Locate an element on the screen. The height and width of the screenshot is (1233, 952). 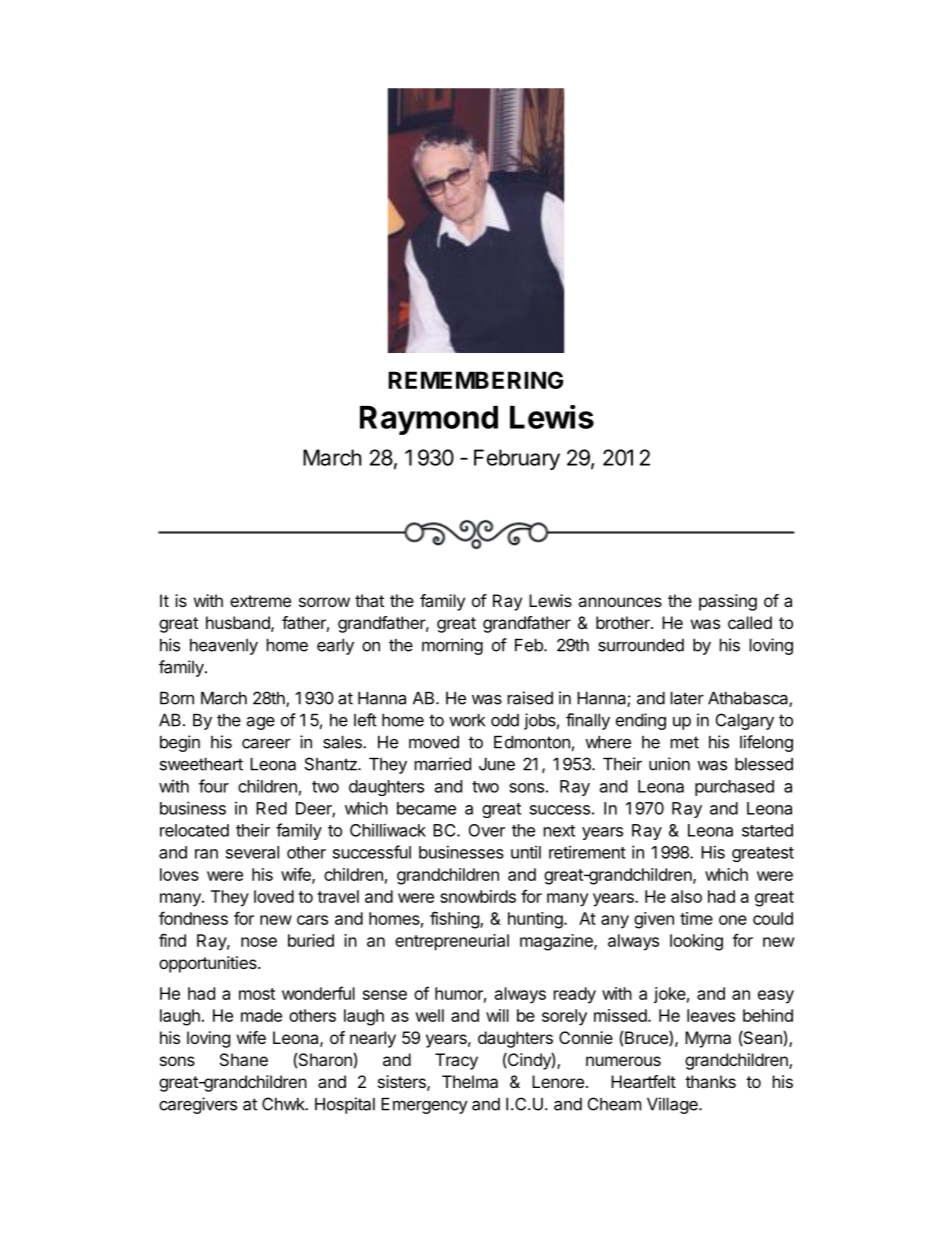
Raymond is located at coordinates (429, 420).
